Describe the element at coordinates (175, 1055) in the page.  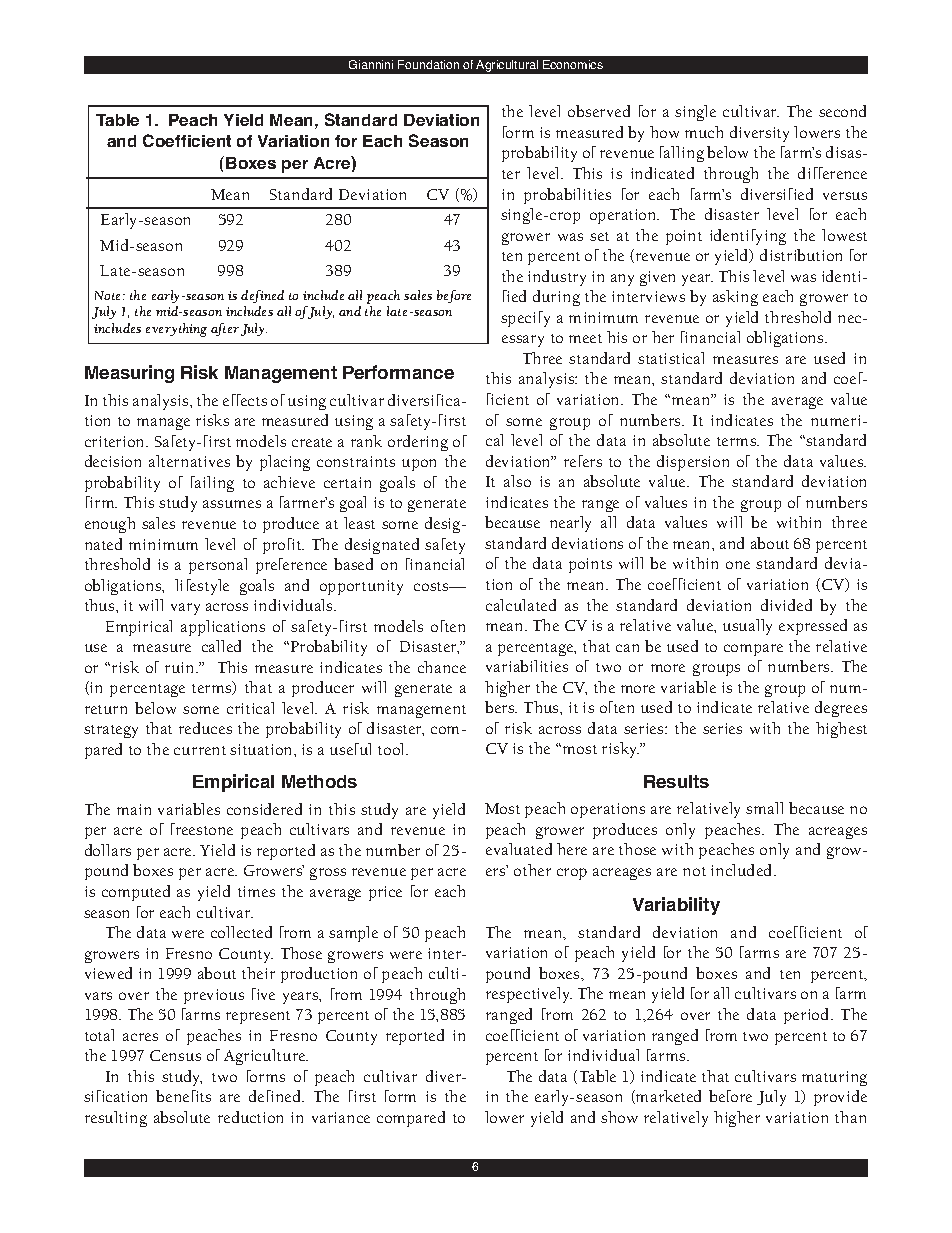
I see `Census` at that location.
